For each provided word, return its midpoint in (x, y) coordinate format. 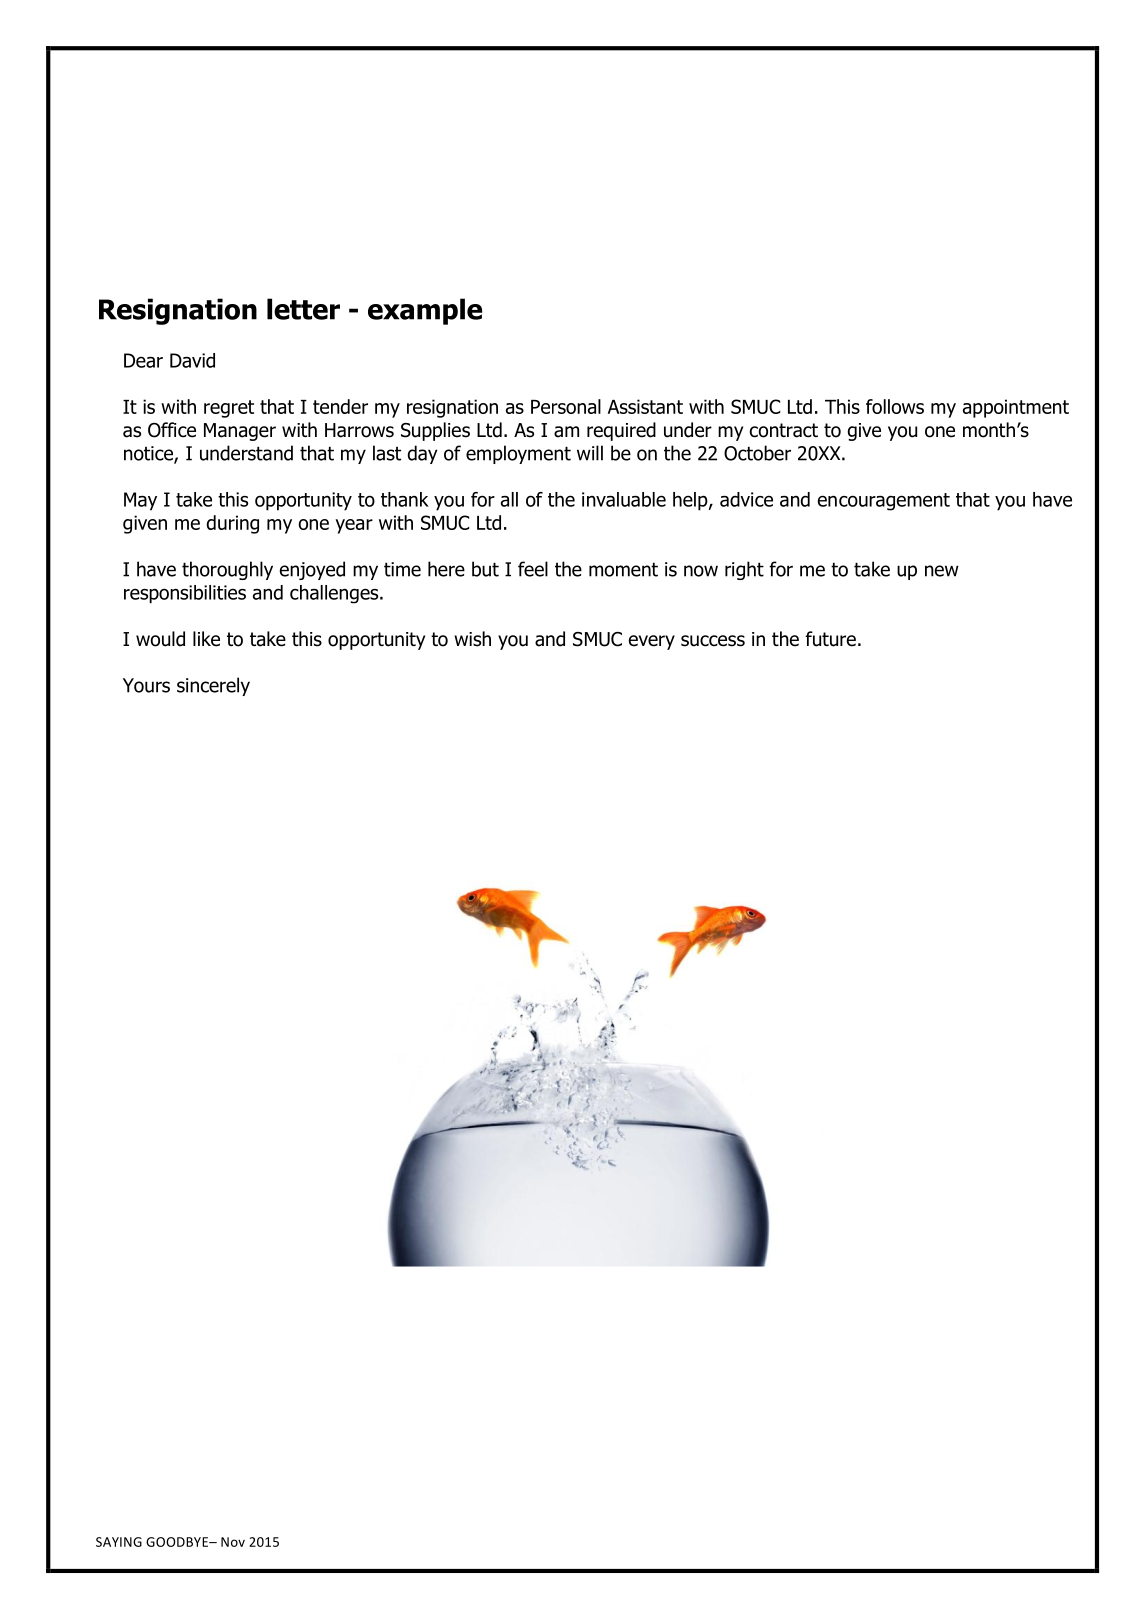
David (192, 360)
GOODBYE (178, 1542)
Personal (566, 406)
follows (895, 406)
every (652, 642)
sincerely (213, 686)
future (830, 639)
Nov (233, 1542)
